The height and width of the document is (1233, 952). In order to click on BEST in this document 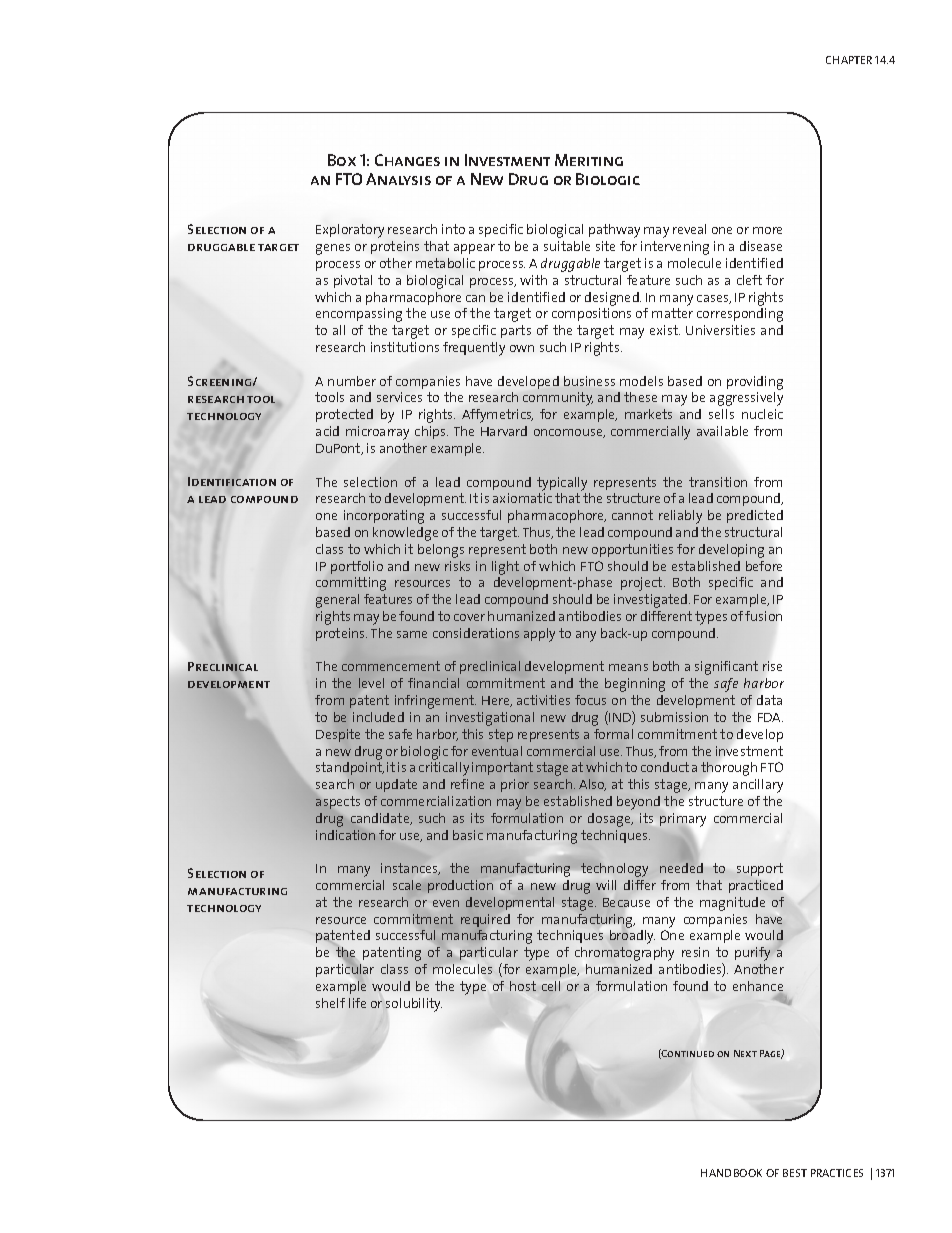, I will do `click(795, 1173)`.
